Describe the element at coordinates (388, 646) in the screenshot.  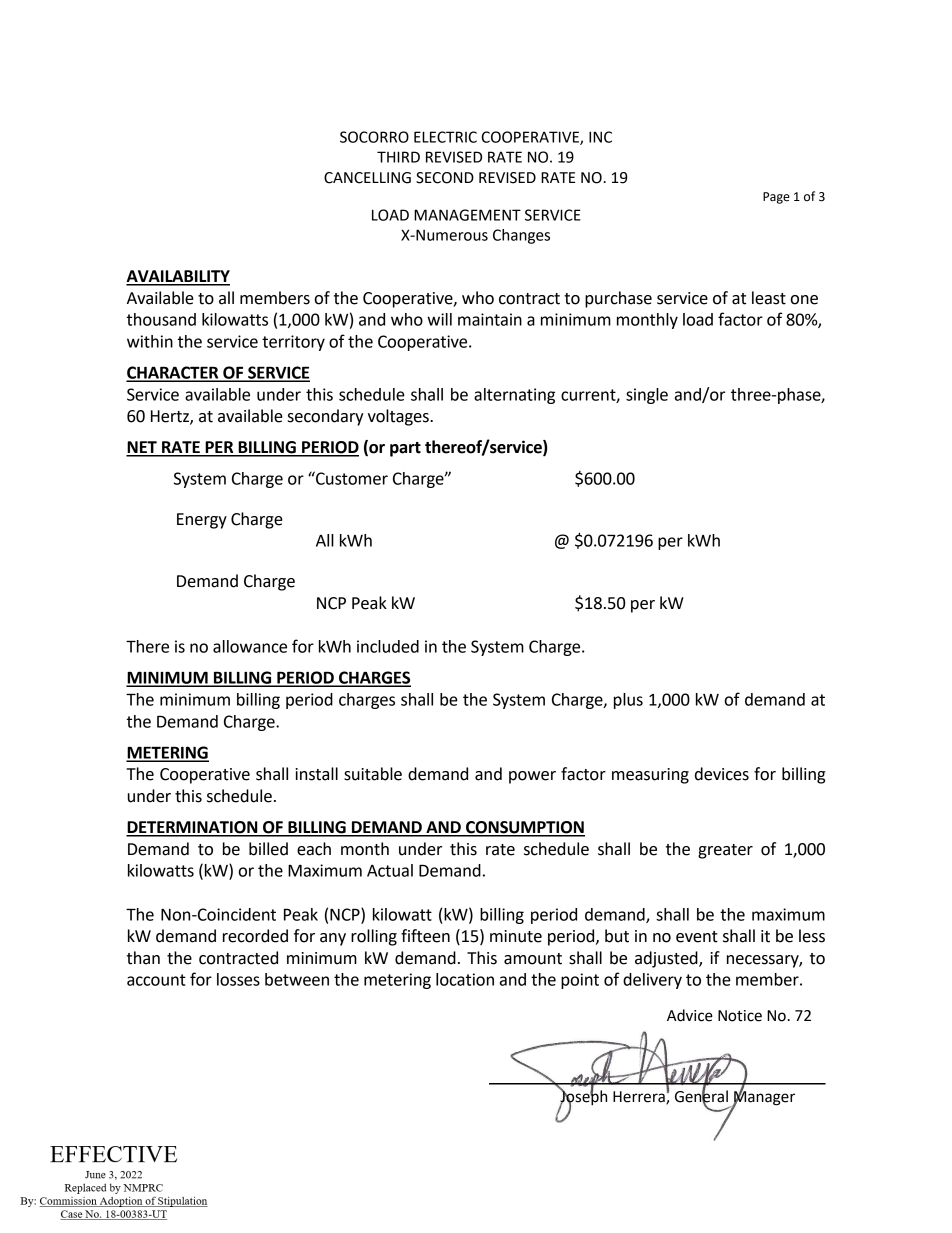
I see `included` at that location.
